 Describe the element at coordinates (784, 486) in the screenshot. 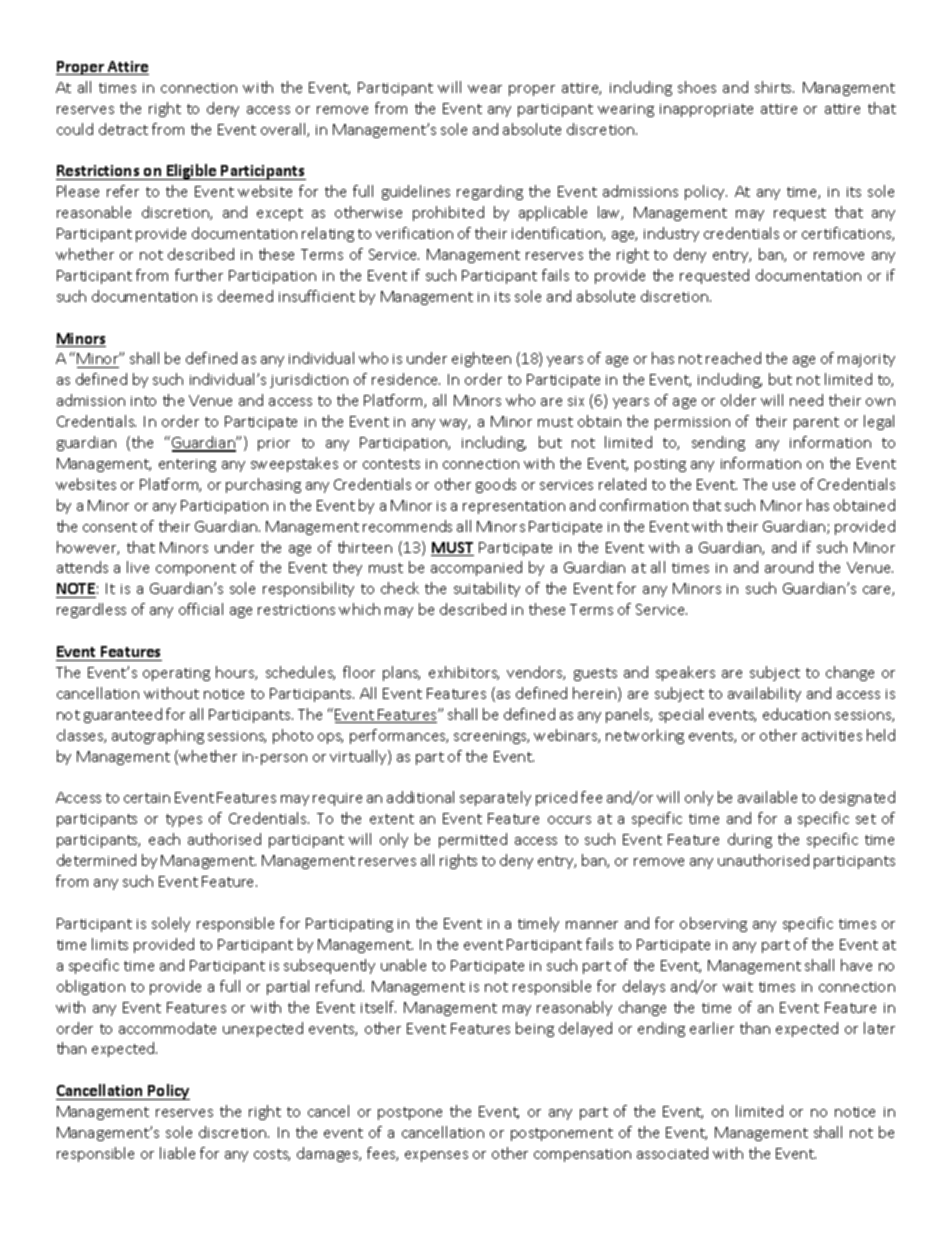

I see `use` at that location.
